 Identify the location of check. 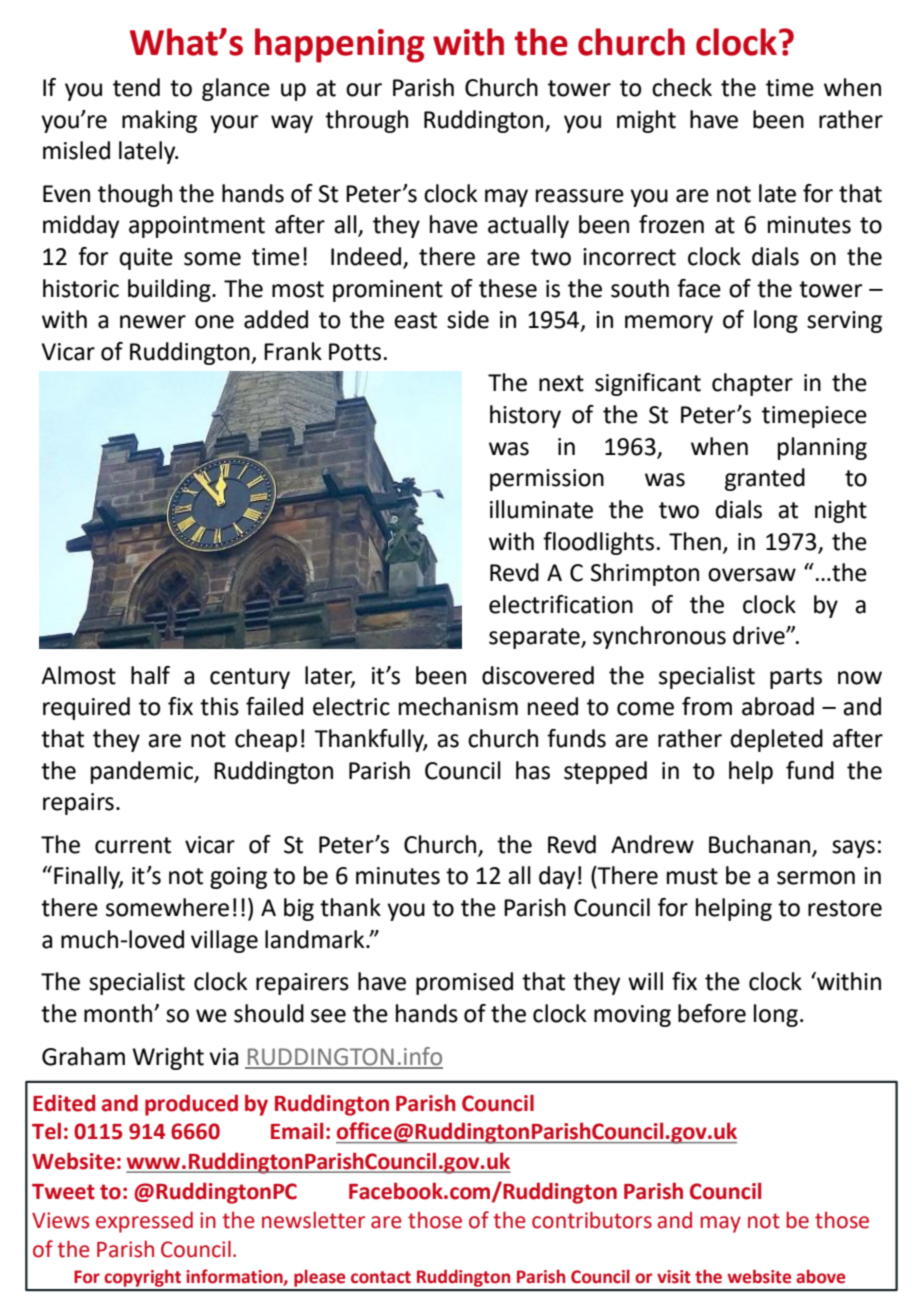
(682, 87).
